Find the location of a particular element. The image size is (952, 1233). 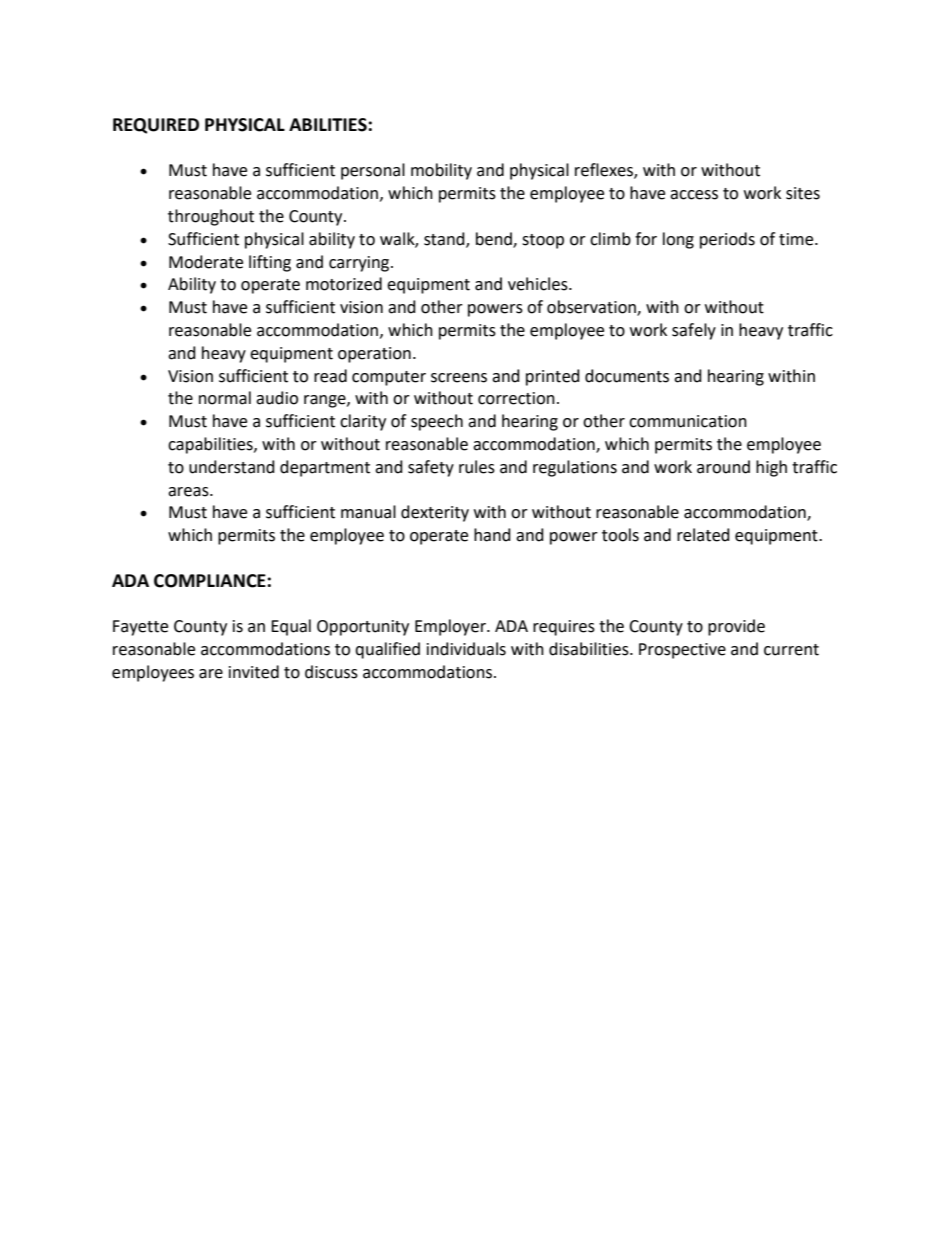

REQUIRED is located at coordinates (156, 126).
